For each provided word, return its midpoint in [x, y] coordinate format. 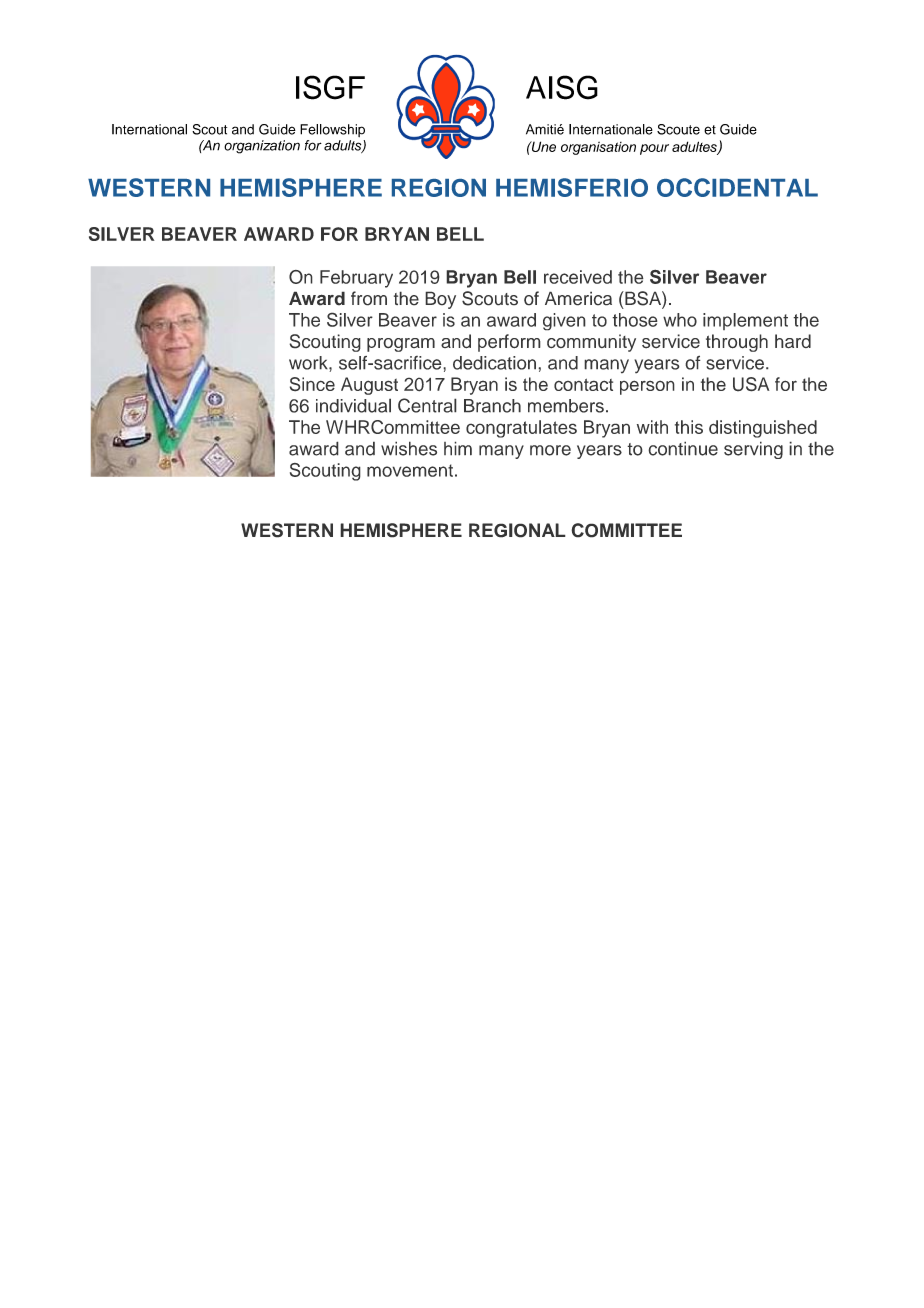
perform [509, 343]
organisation [598, 148]
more [550, 450]
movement [410, 470]
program [401, 345]
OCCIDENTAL [737, 187]
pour [654, 149]
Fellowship [332, 130]
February [356, 279]
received [578, 277]
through [737, 343]
